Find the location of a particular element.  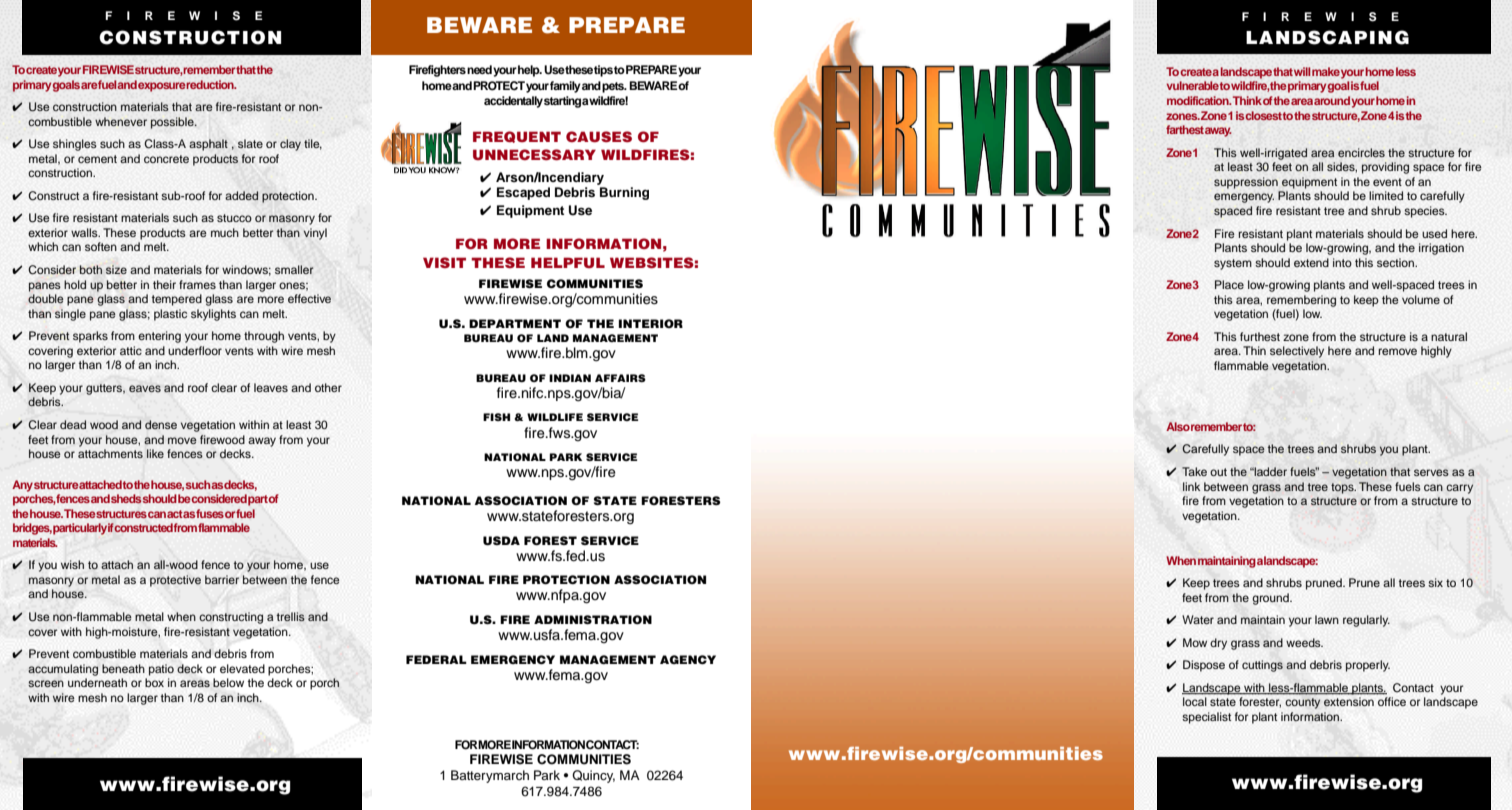

WILDLIFE is located at coordinates (555, 417).
